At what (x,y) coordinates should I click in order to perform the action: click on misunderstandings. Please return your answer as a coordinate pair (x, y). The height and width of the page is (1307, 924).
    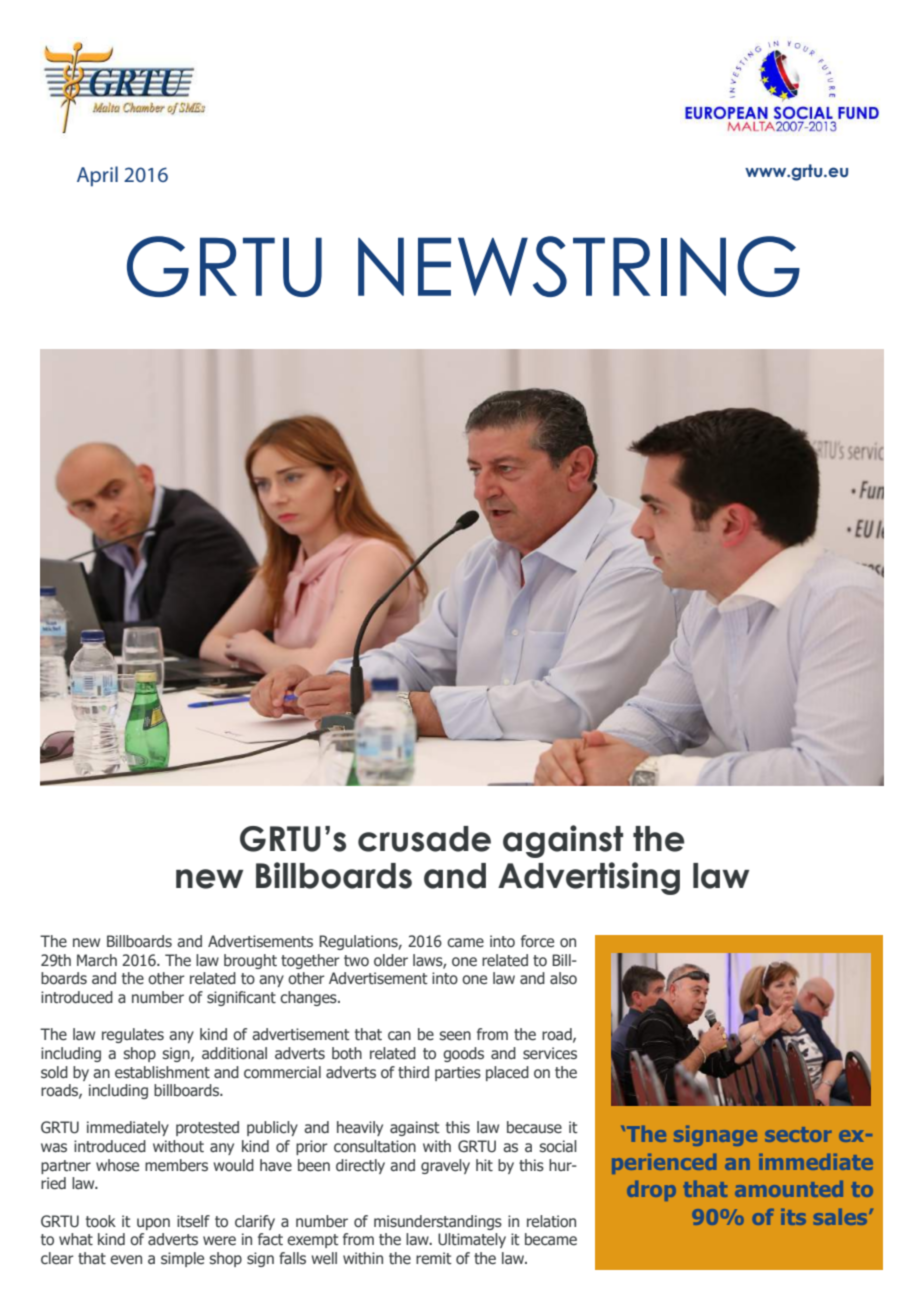
    Looking at the image, I should click on (438, 1222).
